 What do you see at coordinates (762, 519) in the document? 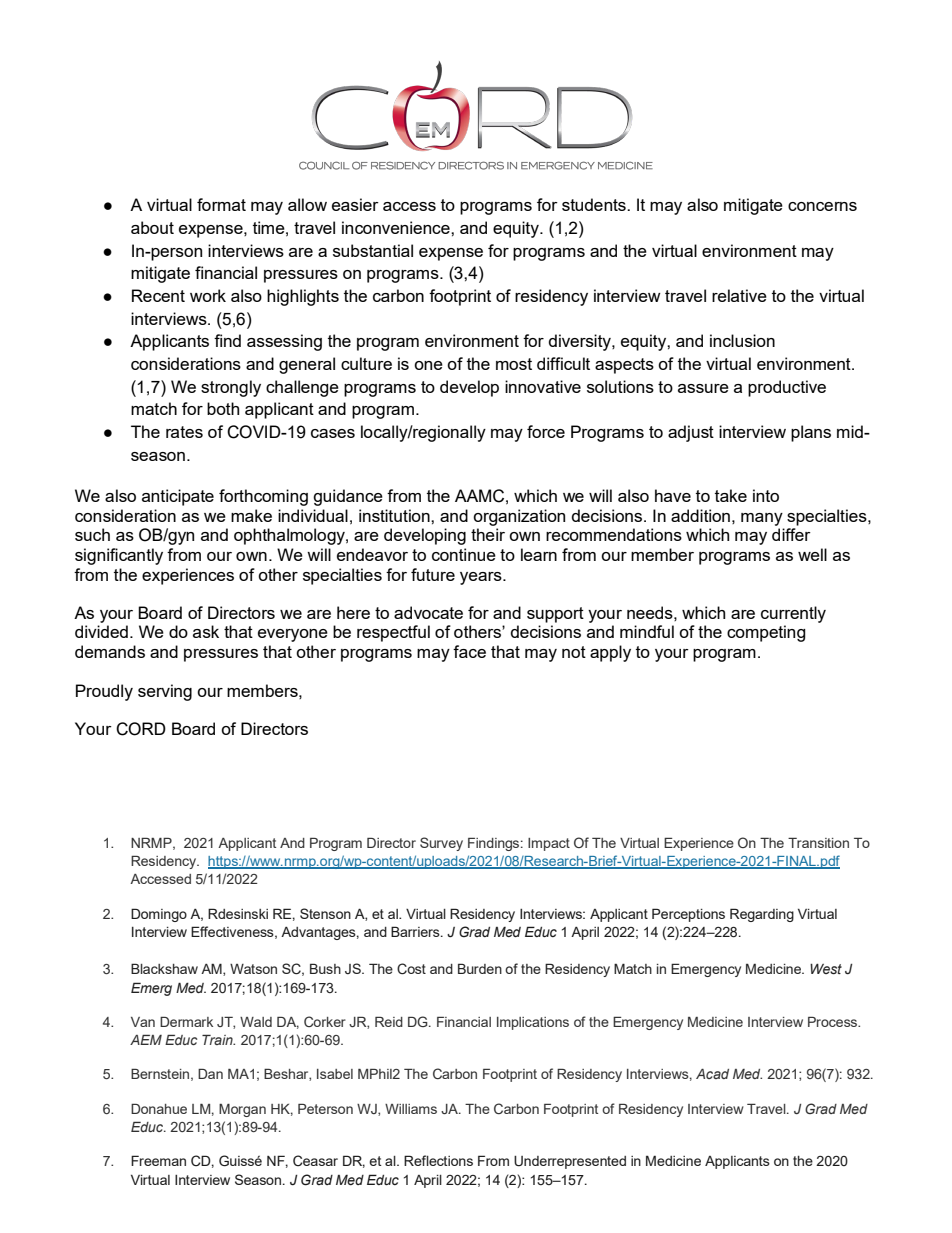
I see `many` at bounding box center [762, 519].
